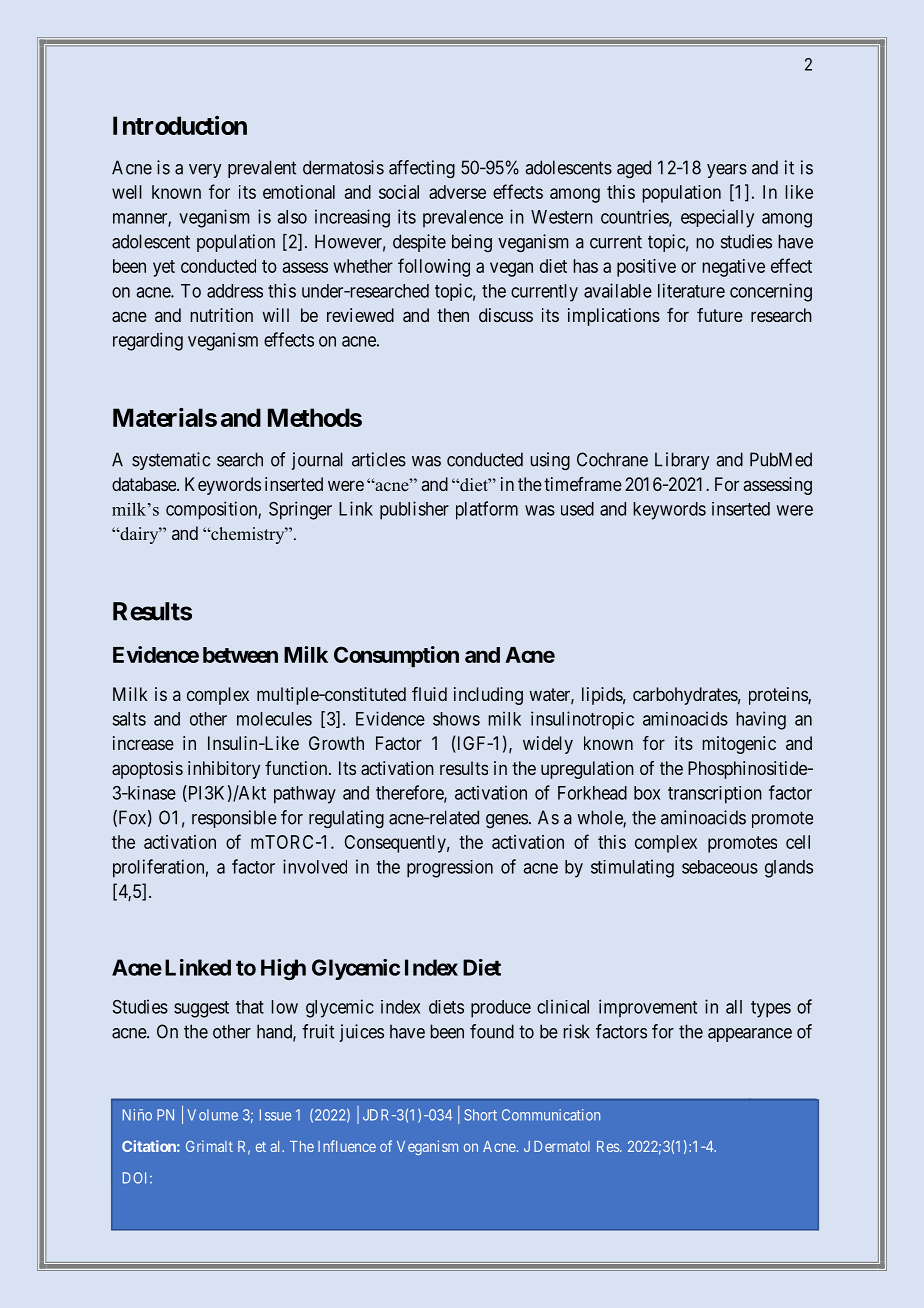  What do you see at coordinates (480, 1115) in the image?
I see `Short` at bounding box center [480, 1115].
